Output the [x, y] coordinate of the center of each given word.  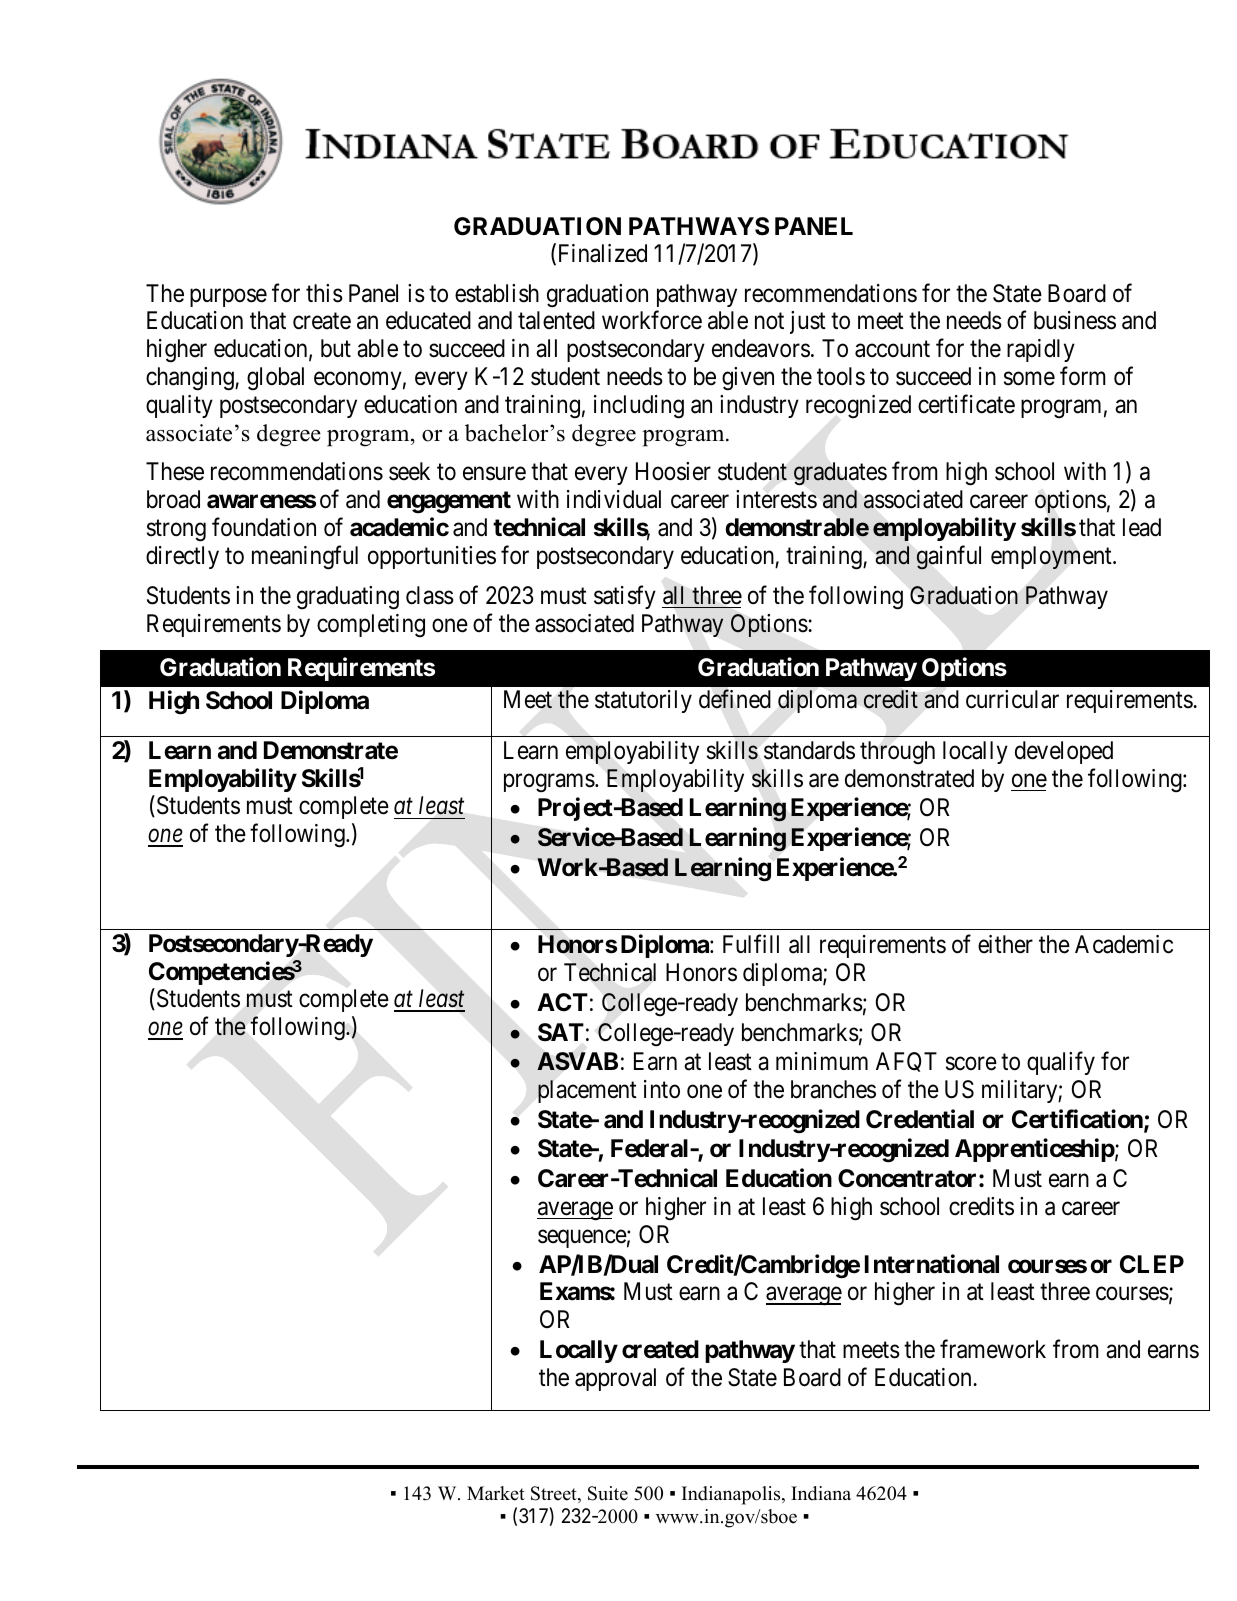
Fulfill [751, 944]
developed [1064, 752]
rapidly [1041, 350]
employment [1052, 557]
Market [496, 1493]
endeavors [761, 348]
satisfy [625, 597]
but [336, 348]
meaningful [305, 558]
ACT [562, 1002]
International [932, 1264]
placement [587, 1091]
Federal [651, 1148]
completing [371, 626]
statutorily [643, 701]
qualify [1061, 1063]
